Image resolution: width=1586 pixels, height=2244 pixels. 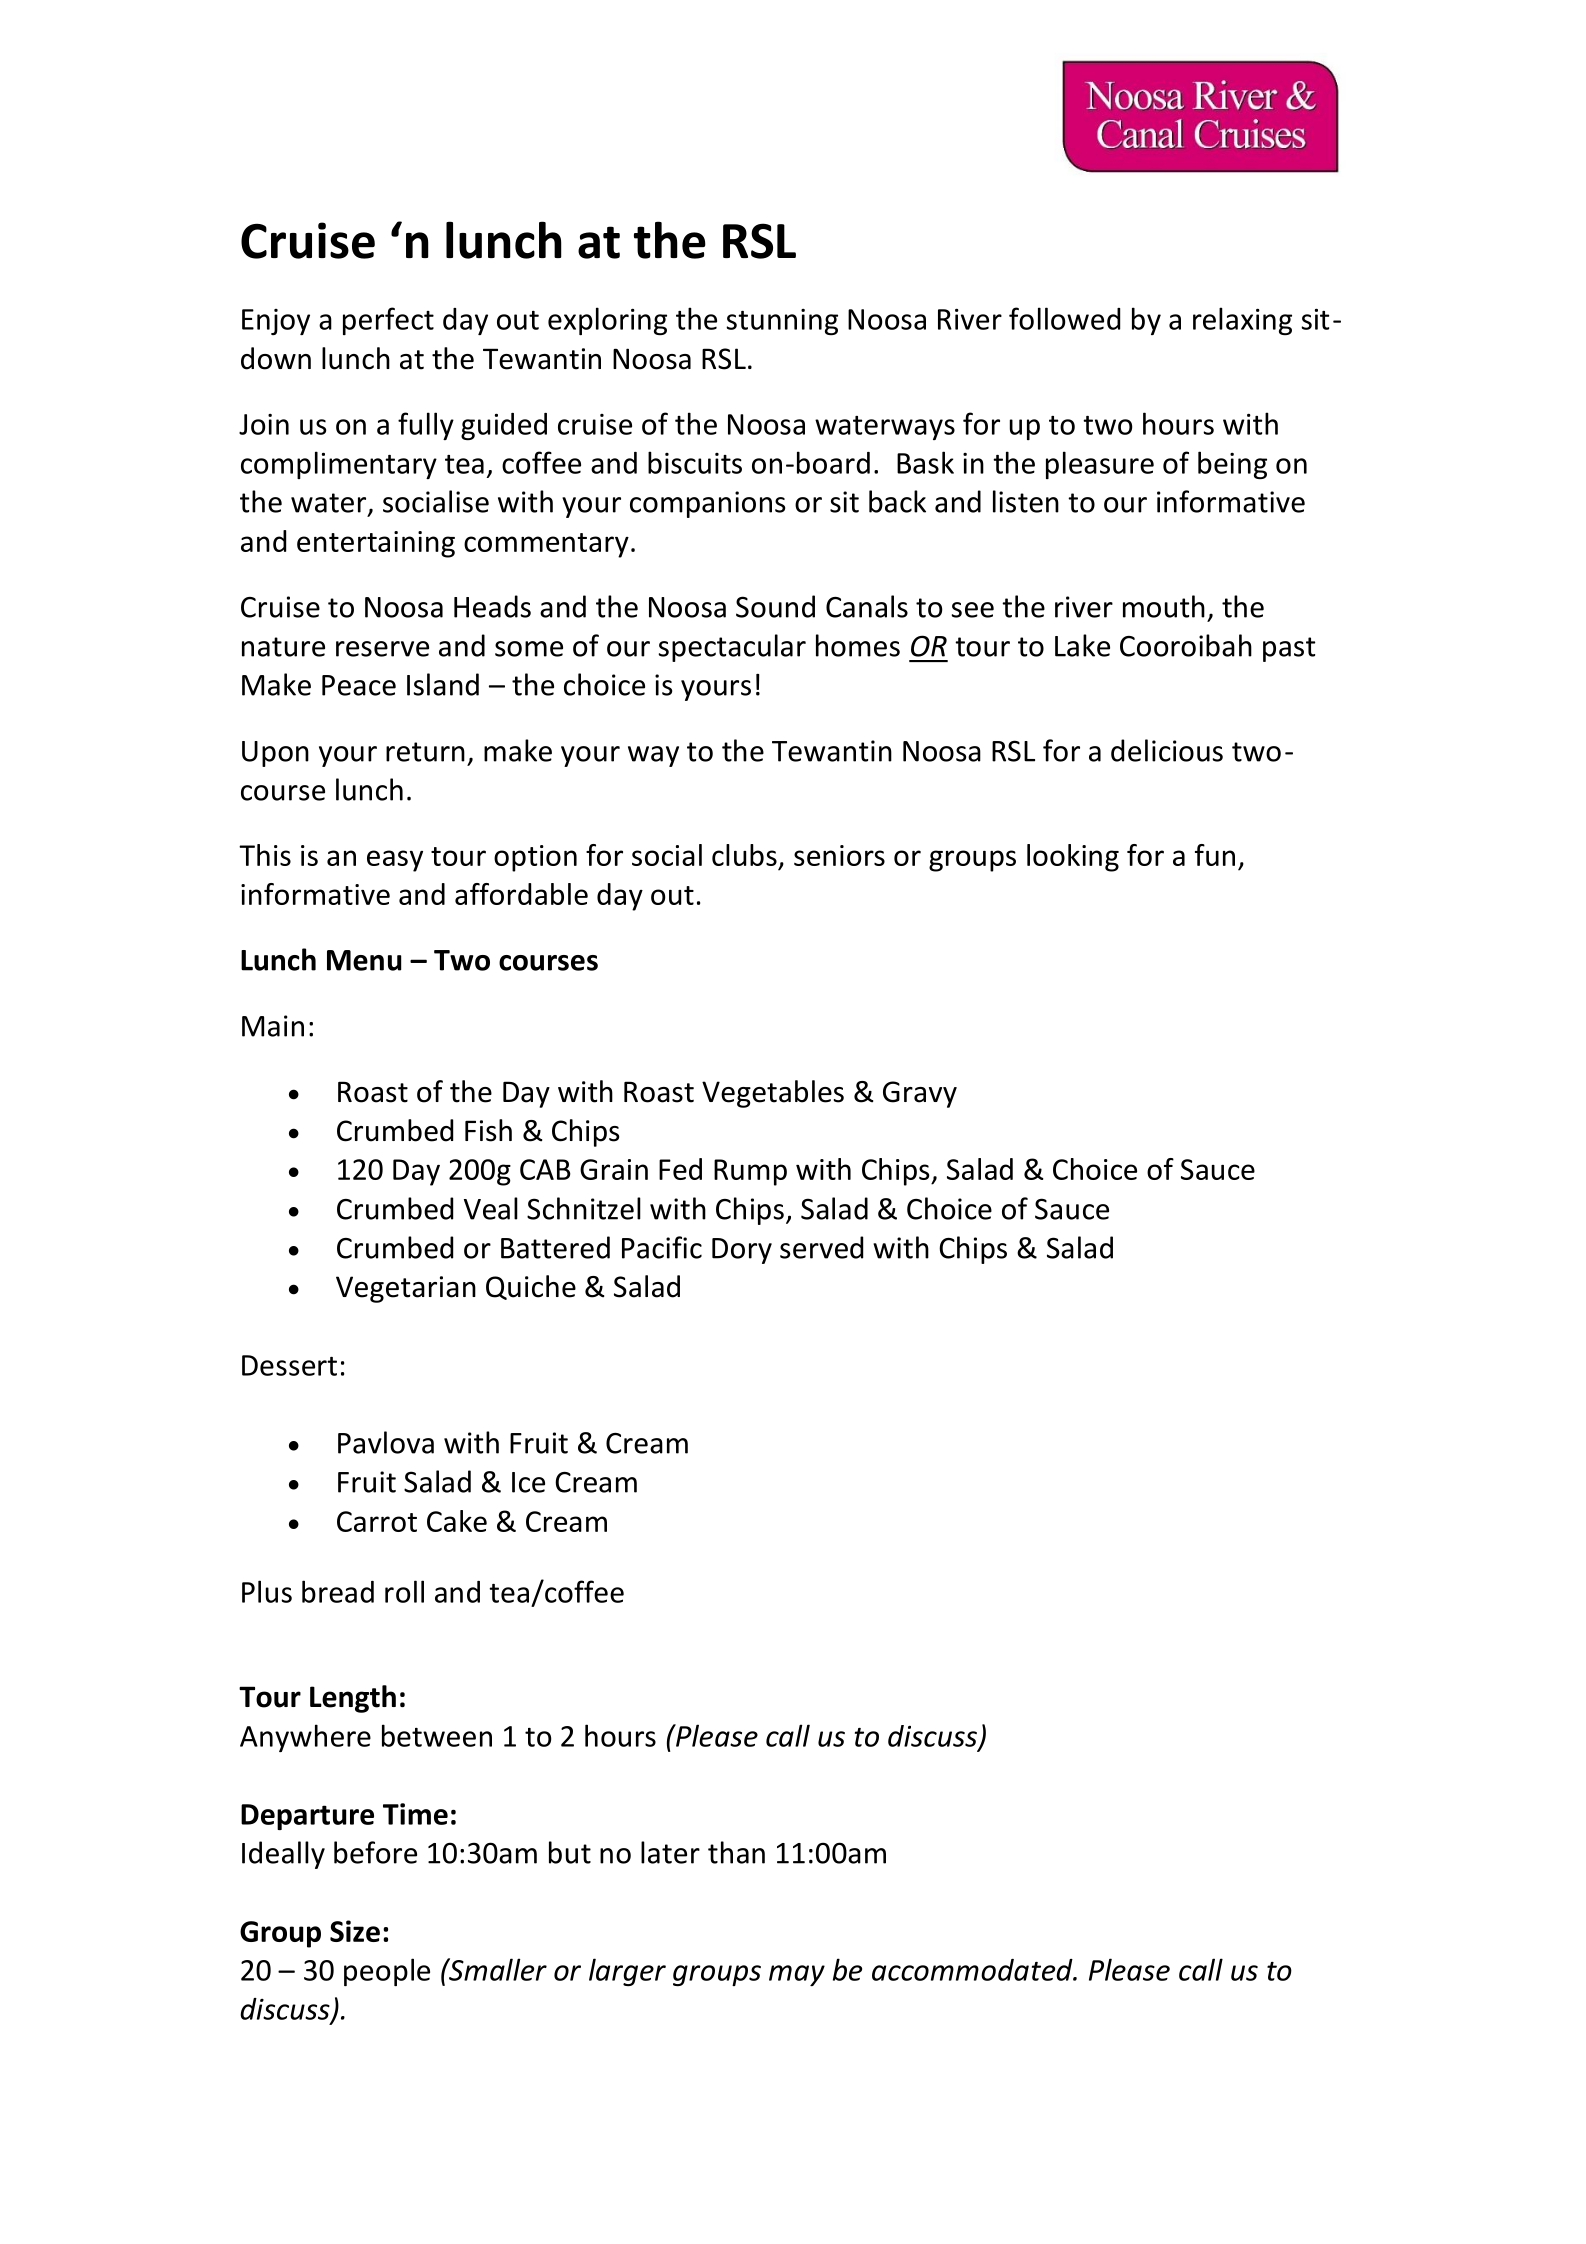 I want to click on Rump, so click(x=750, y=1172).
